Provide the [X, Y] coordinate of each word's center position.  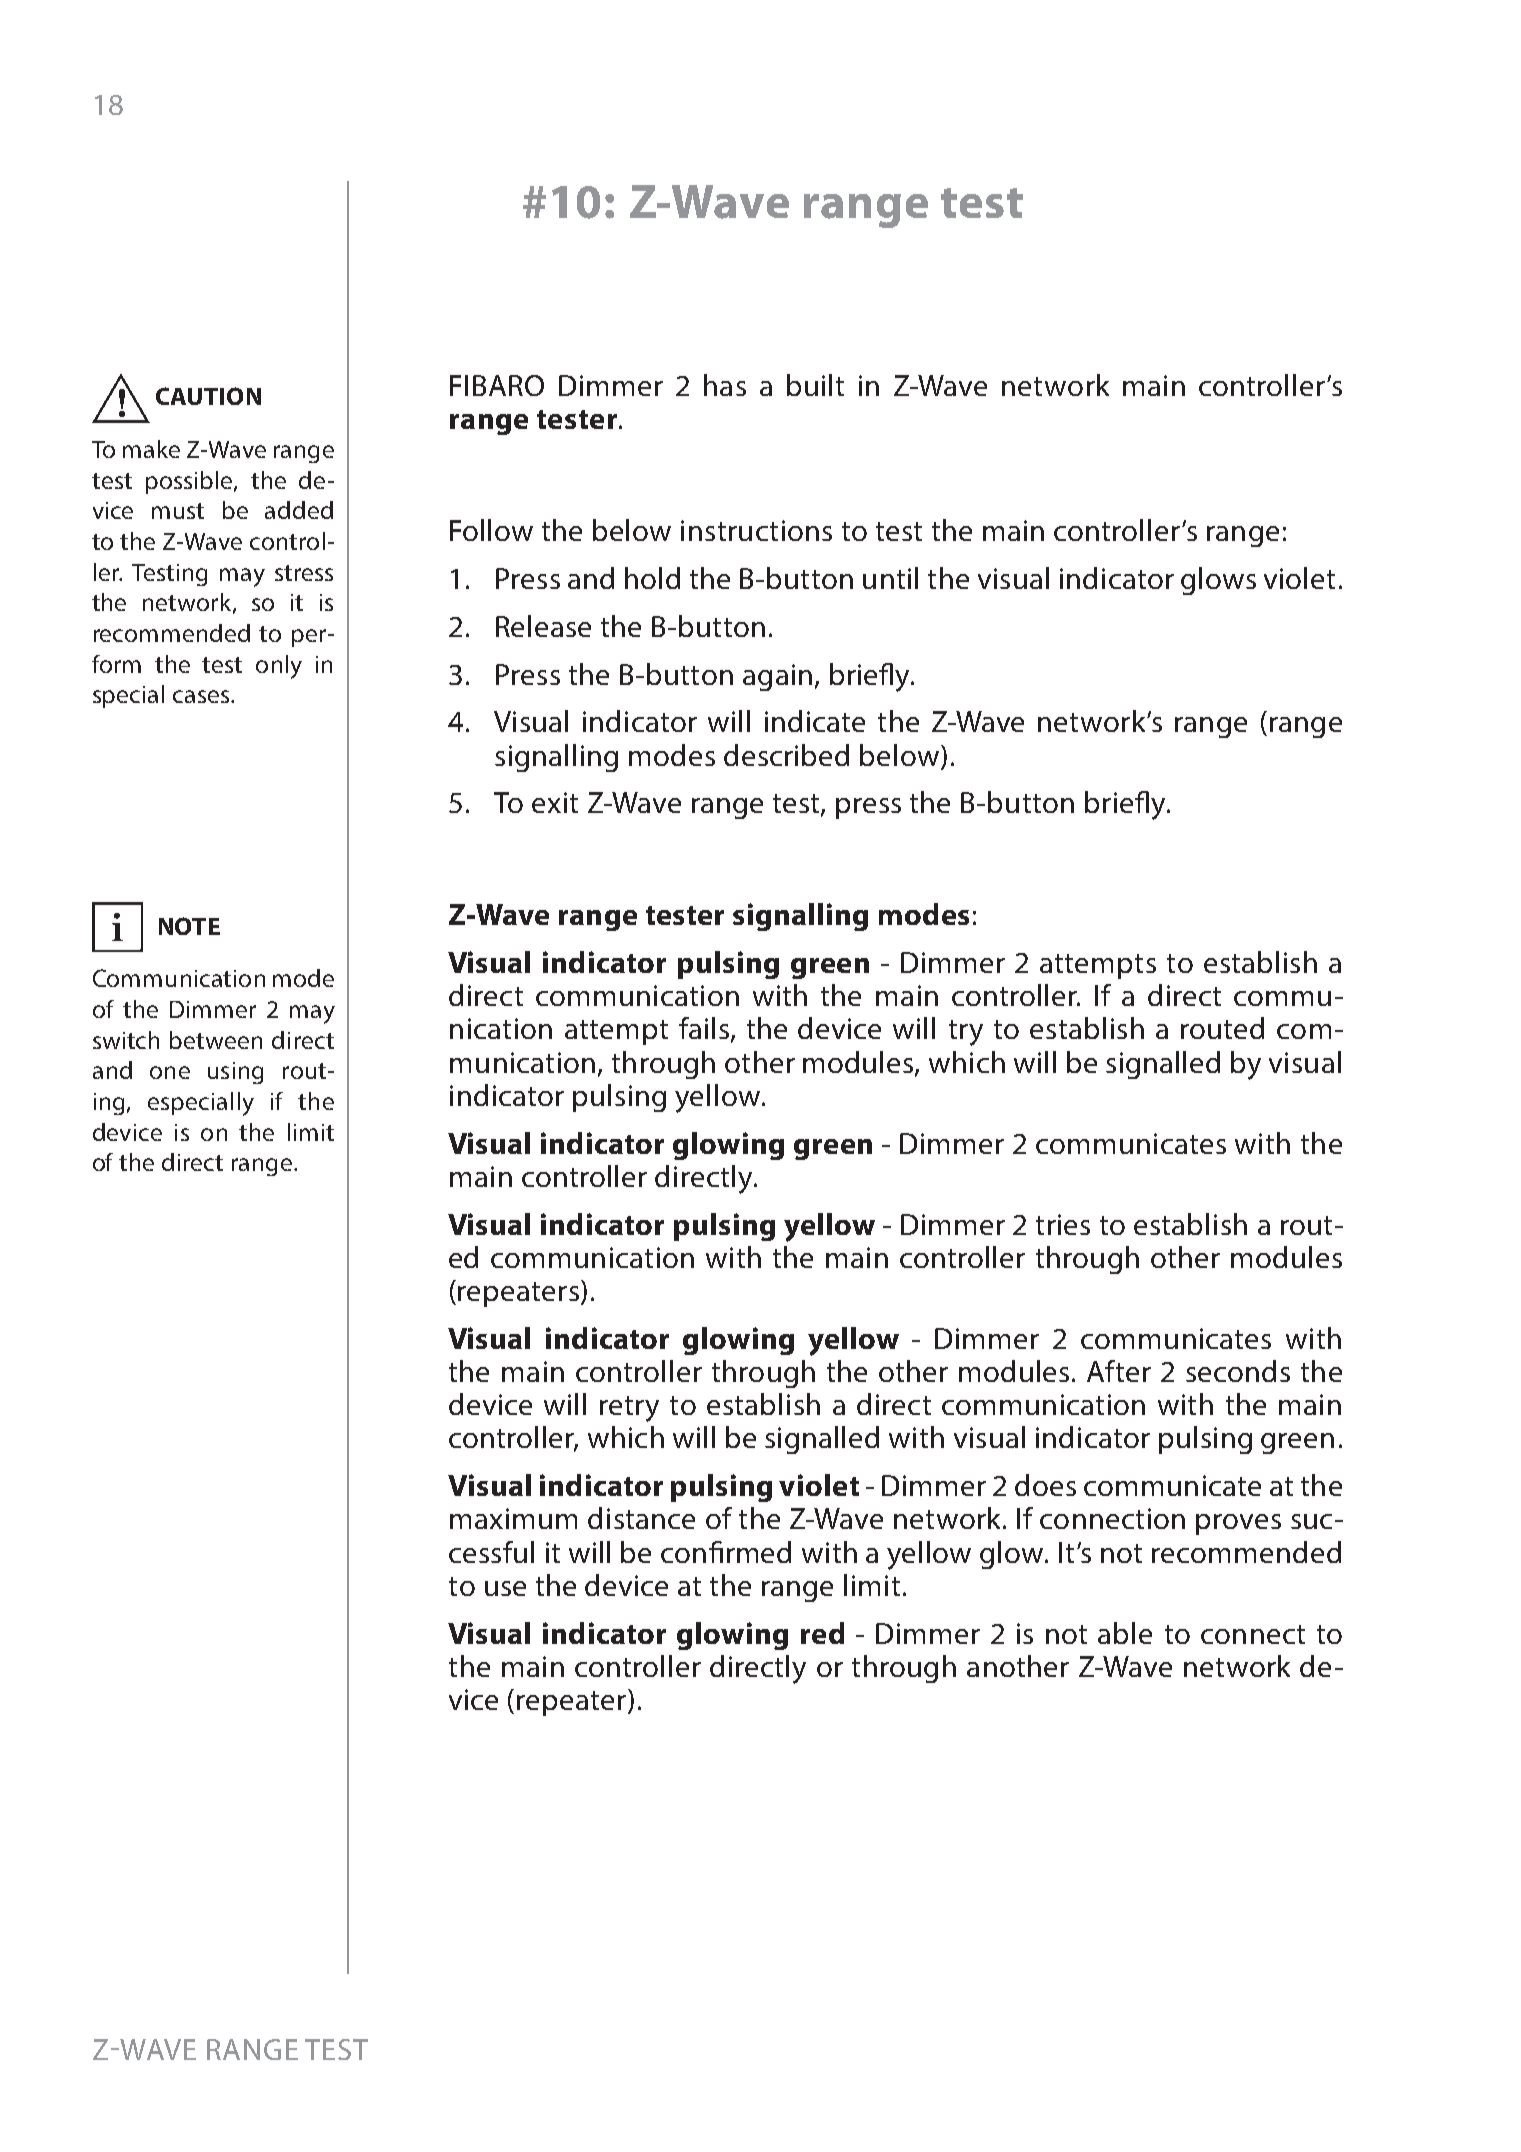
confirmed [726, 1552]
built [815, 385]
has [725, 385]
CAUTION [208, 396]
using [235, 1073]
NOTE [189, 926]
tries [1063, 1224]
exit [555, 802]
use [505, 1588]
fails [704, 1028]
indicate [815, 721]
